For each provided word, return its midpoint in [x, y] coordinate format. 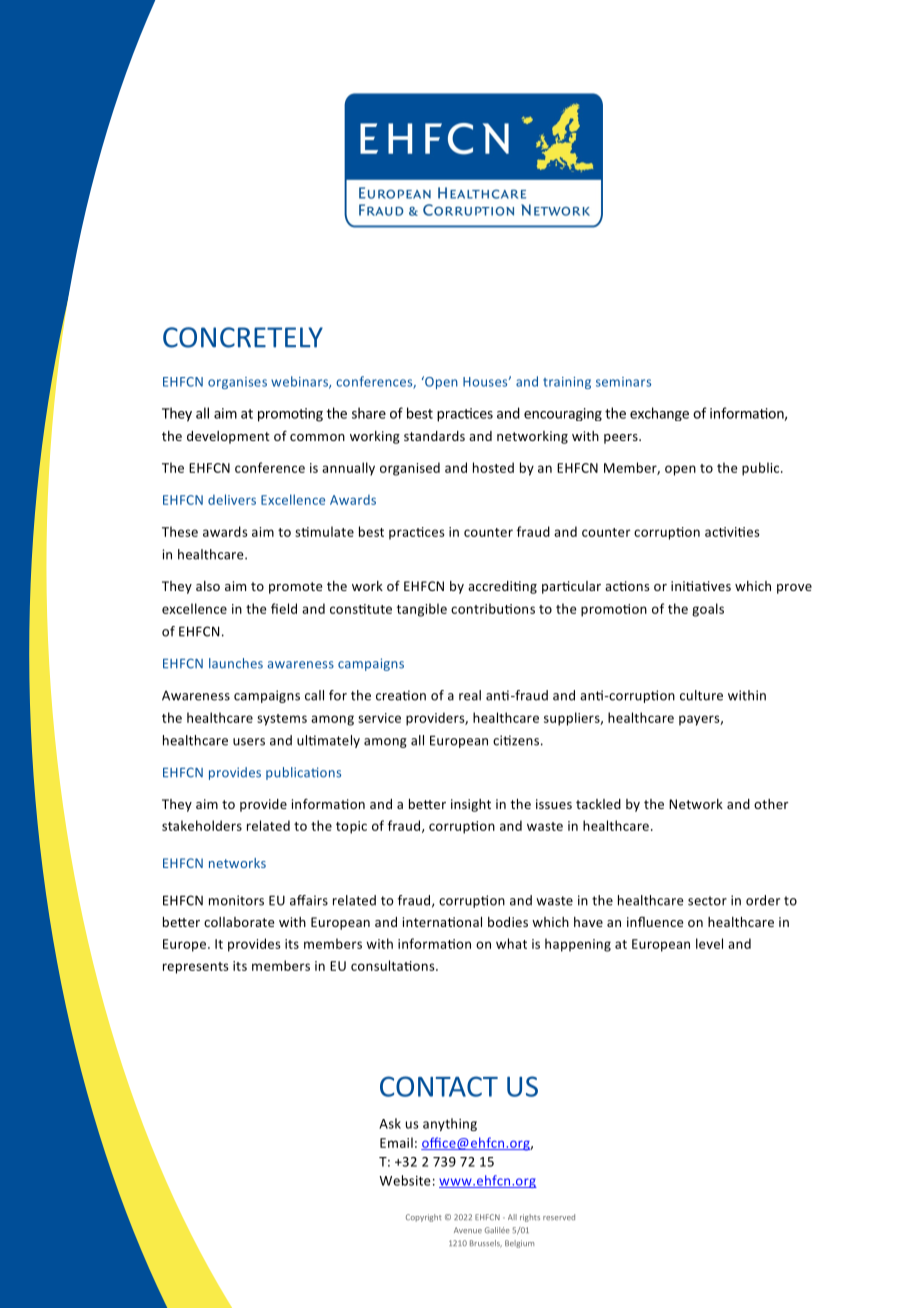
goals [708, 610]
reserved [559, 1217]
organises [237, 383]
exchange [659, 414]
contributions [493, 608]
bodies [508, 922]
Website [405, 1180]
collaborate [239, 922]
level [709, 943]
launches [236, 663]
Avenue [468, 1230]
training [567, 383]
